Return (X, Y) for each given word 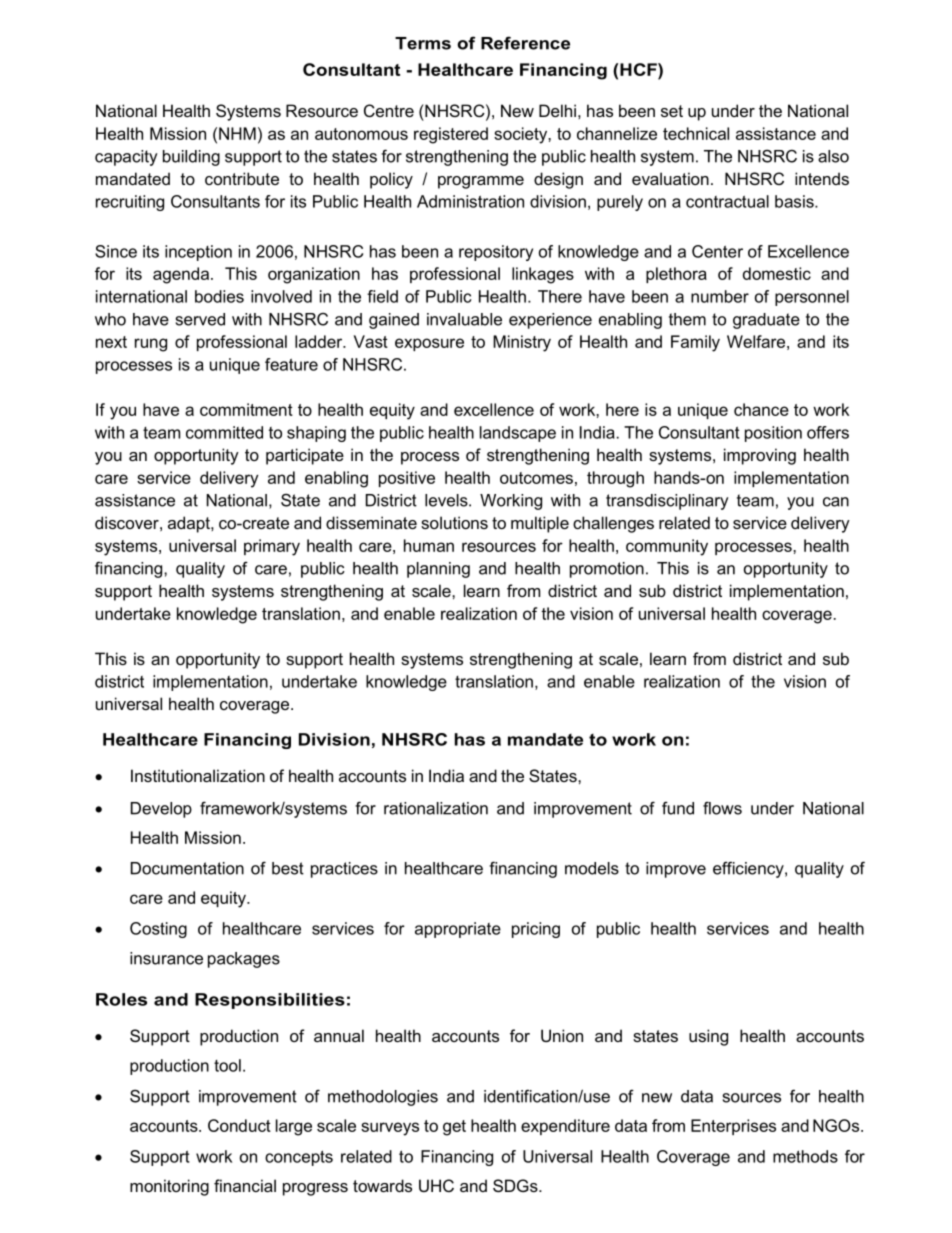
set (672, 111)
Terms (423, 43)
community (667, 547)
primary (272, 547)
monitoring (169, 1187)
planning (438, 570)
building (191, 158)
